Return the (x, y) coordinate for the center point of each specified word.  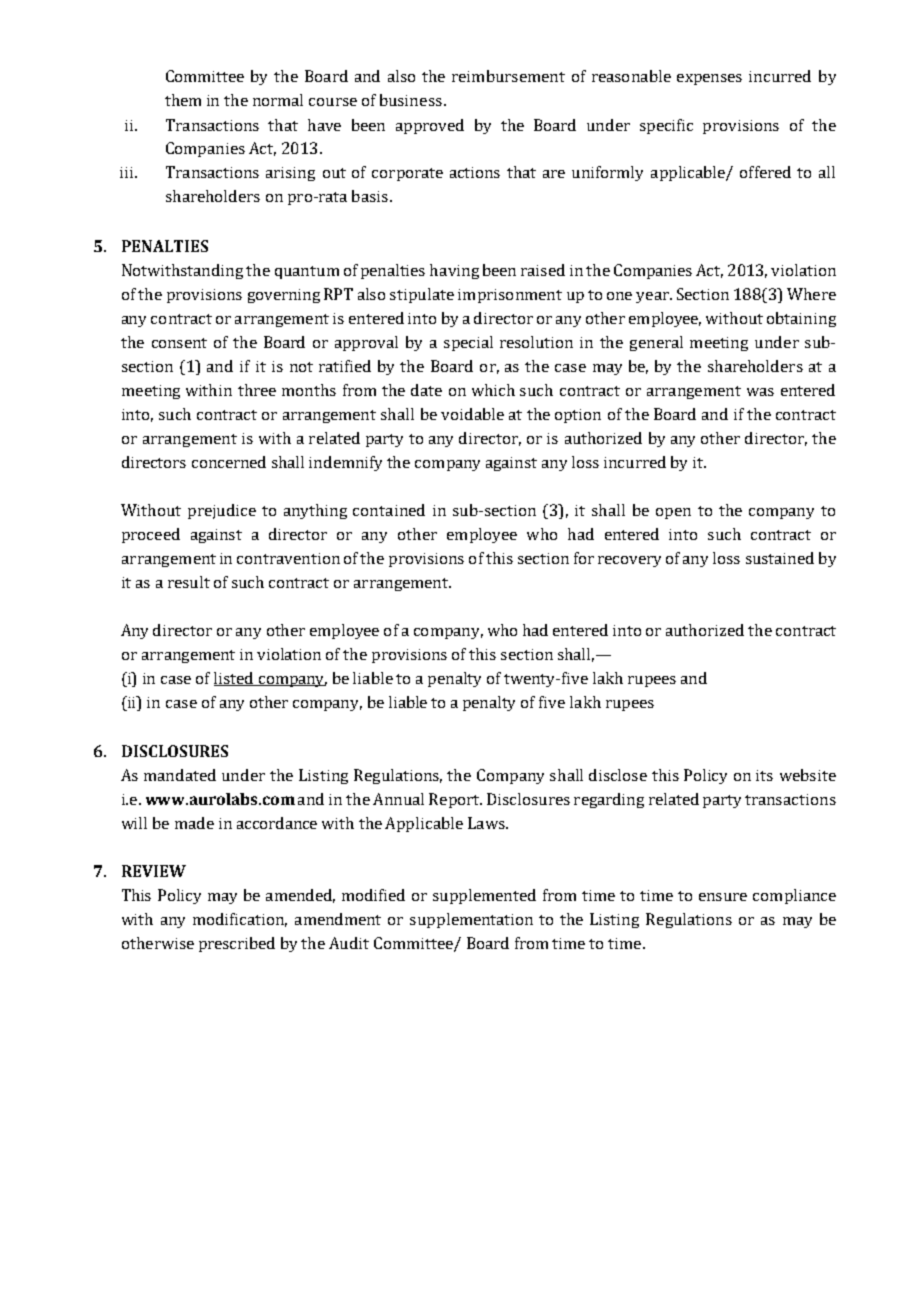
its (764, 775)
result (189, 582)
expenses (709, 79)
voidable (472, 414)
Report (455, 800)
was (760, 392)
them (183, 100)
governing (284, 296)
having (454, 271)
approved (430, 126)
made (194, 823)
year (653, 297)
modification (240, 920)
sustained (780, 558)
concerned (229, 462)
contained (389, 510)
